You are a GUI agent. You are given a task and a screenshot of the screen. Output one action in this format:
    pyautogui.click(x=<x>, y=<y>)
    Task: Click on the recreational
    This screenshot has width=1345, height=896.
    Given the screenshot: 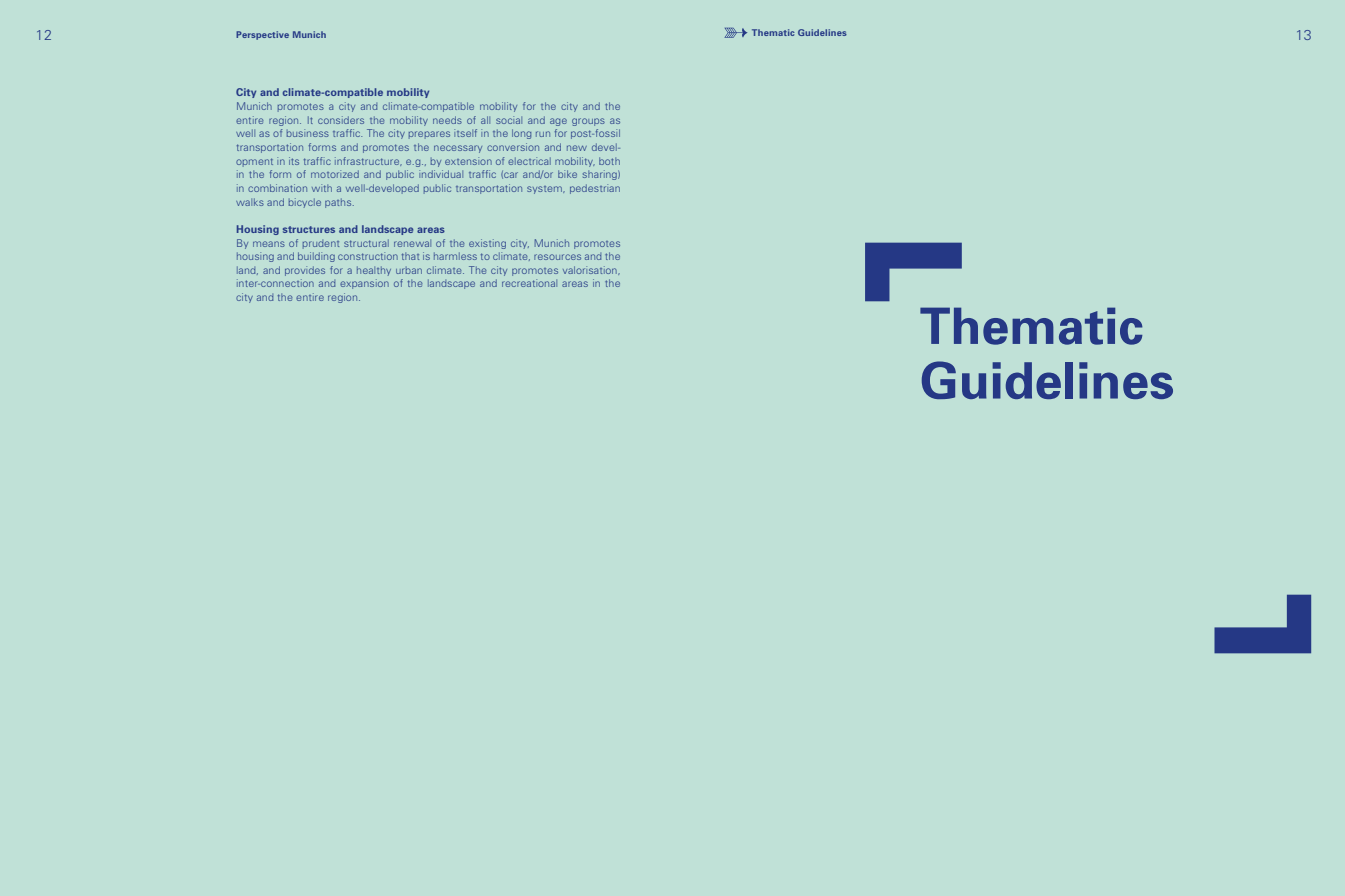 What is the action you would take?
    pyautogui.click(x=529, y=283)
